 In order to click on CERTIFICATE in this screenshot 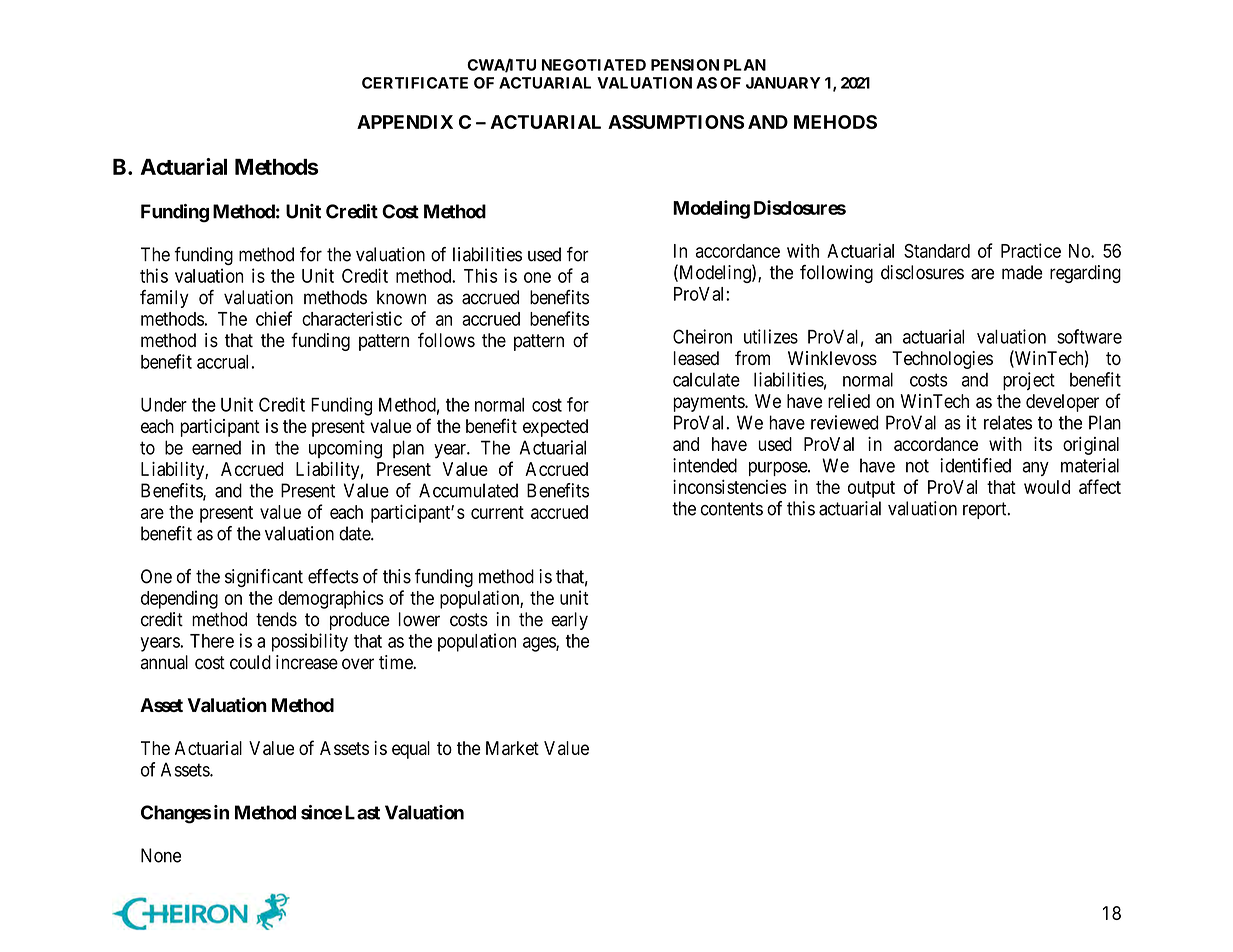, I will do `click(415, 83)`.
